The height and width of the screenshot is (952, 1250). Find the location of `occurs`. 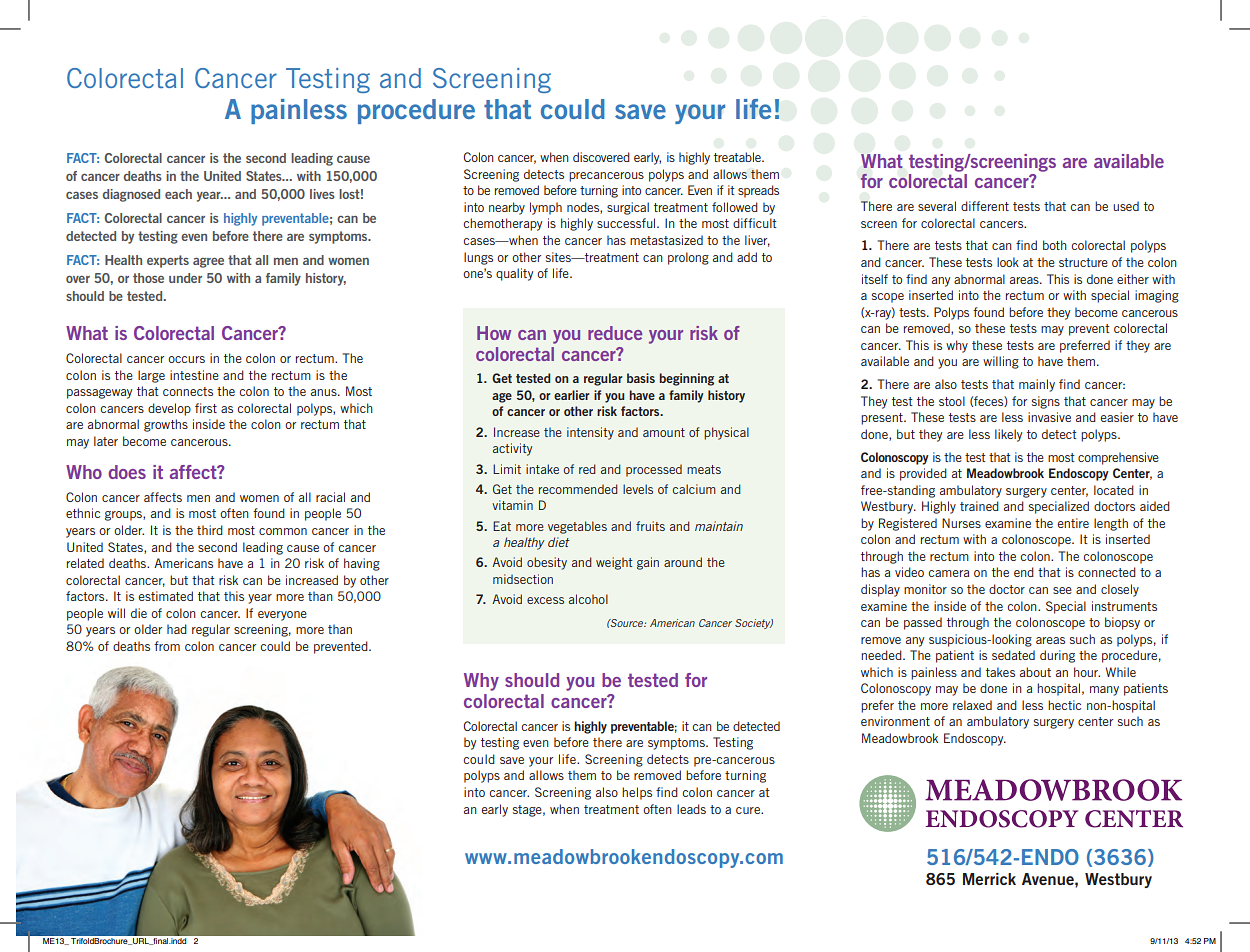

occurs is located at coordinates (186, 359).
